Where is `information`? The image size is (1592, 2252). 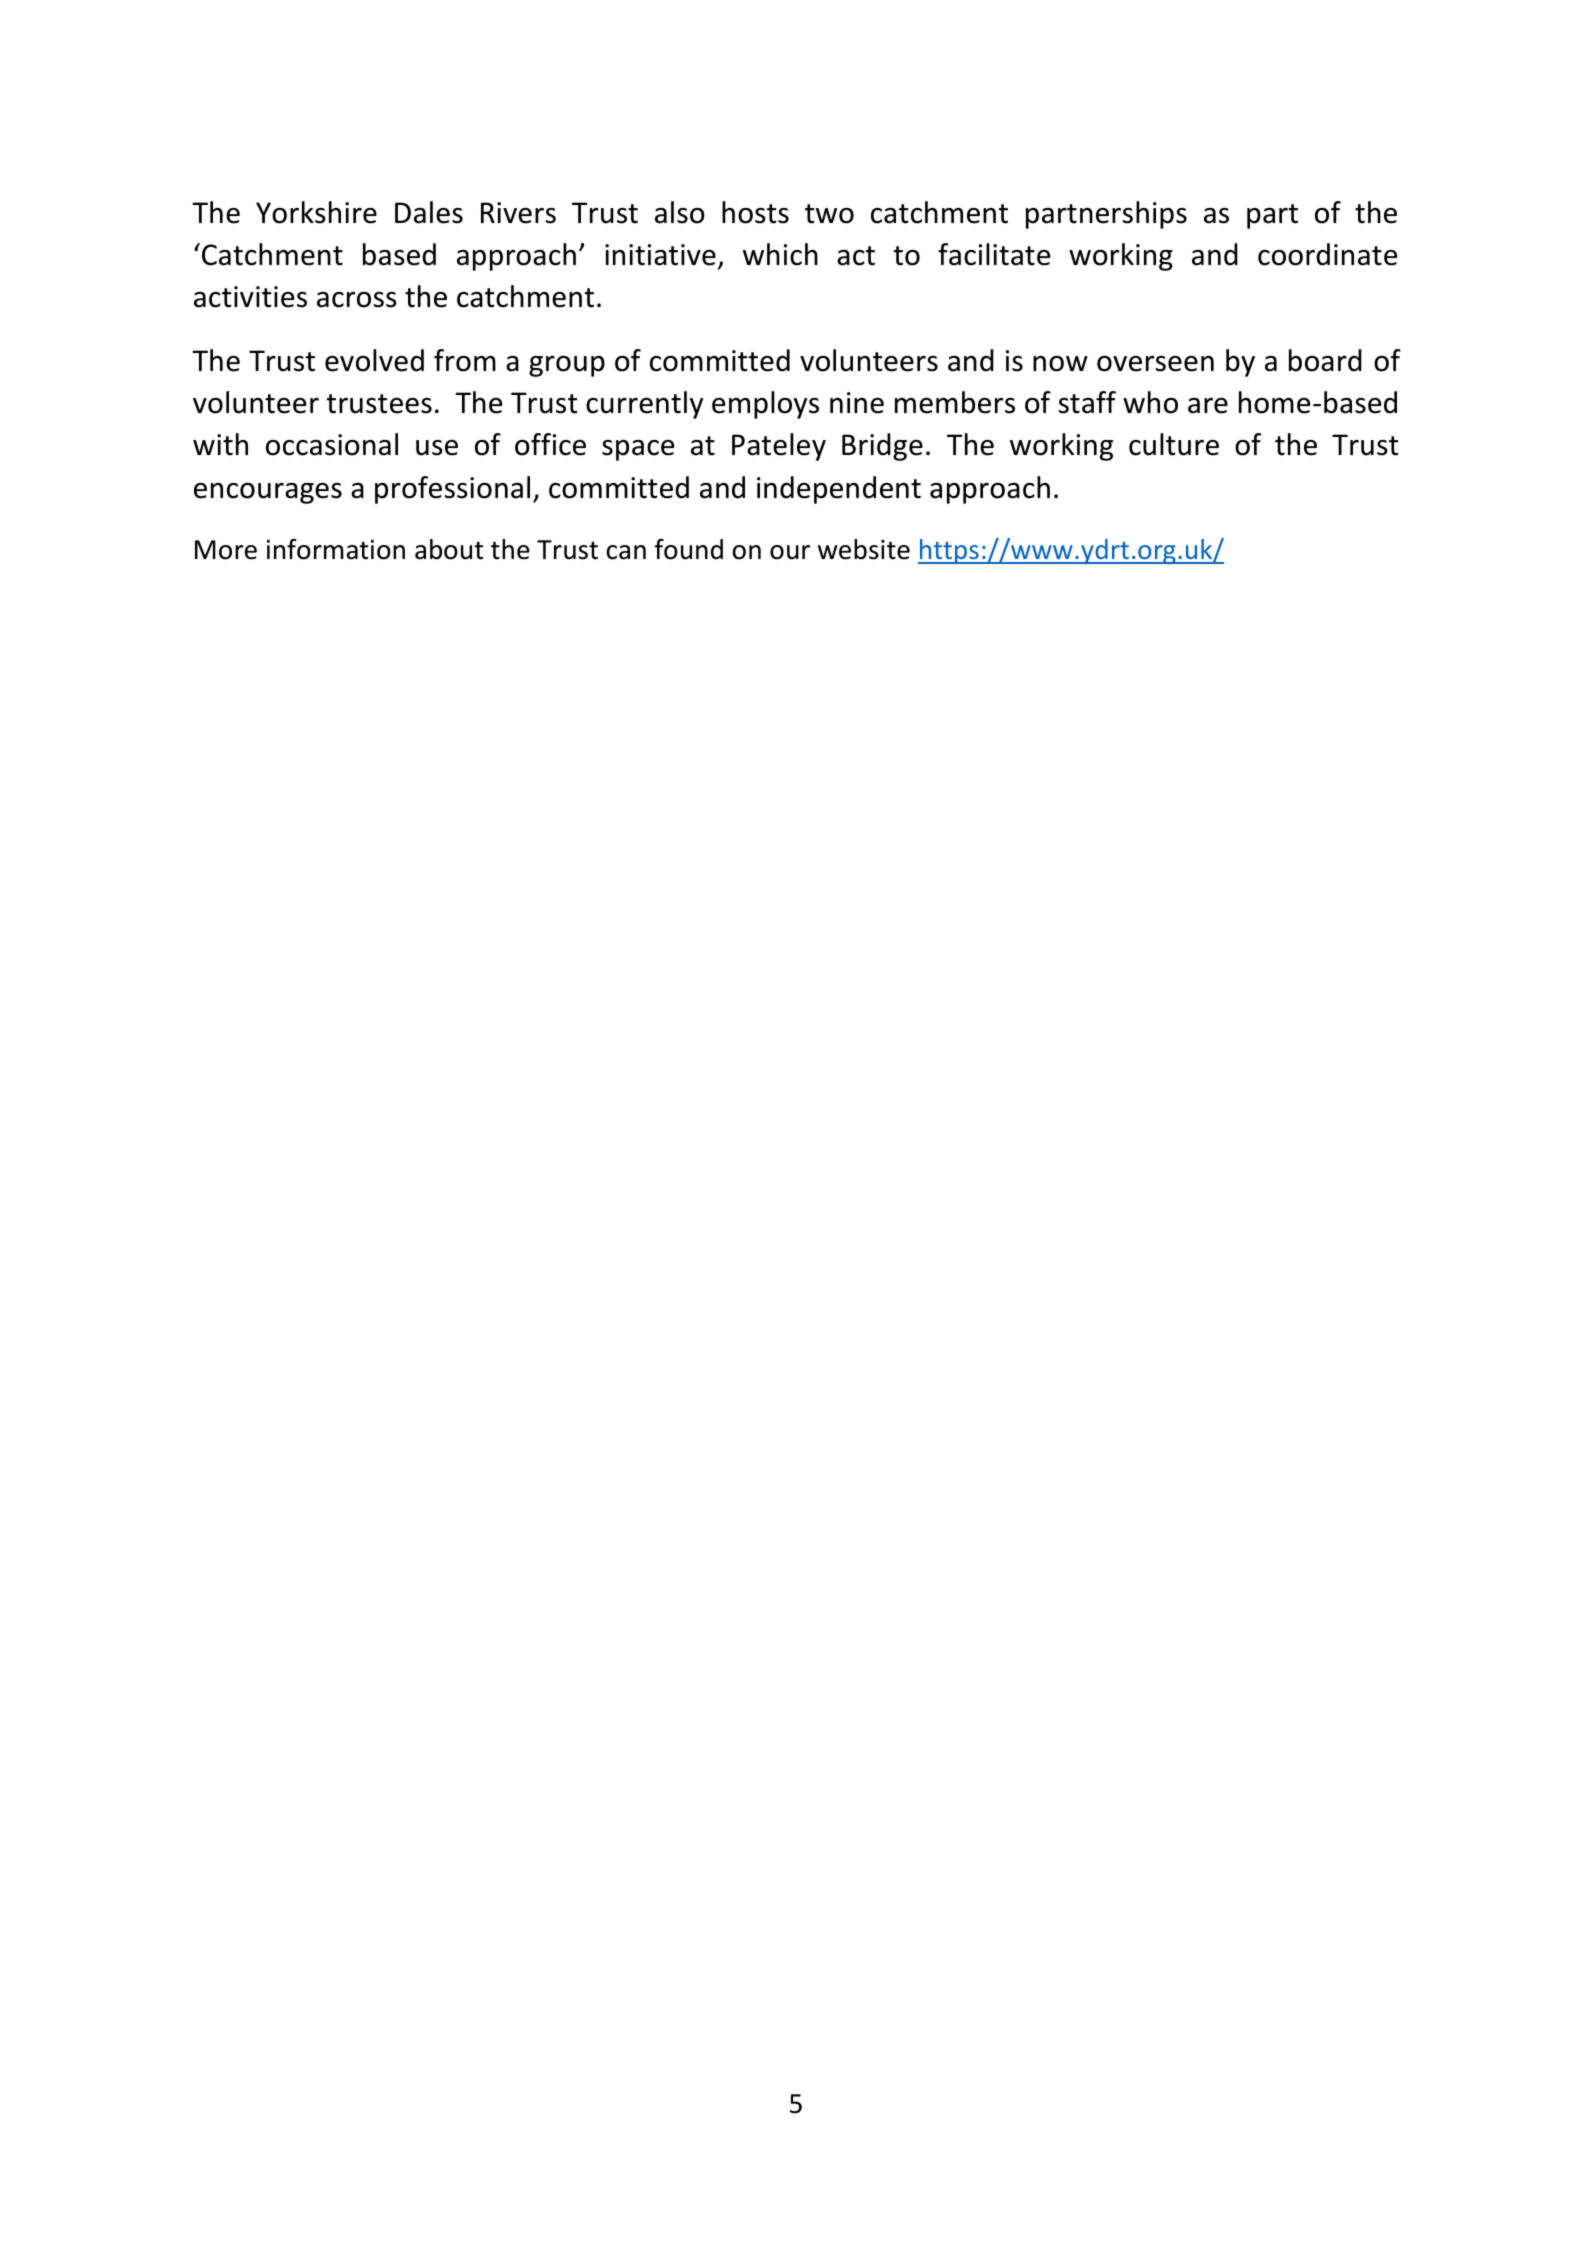
information is located at coordinates (336, 549).
